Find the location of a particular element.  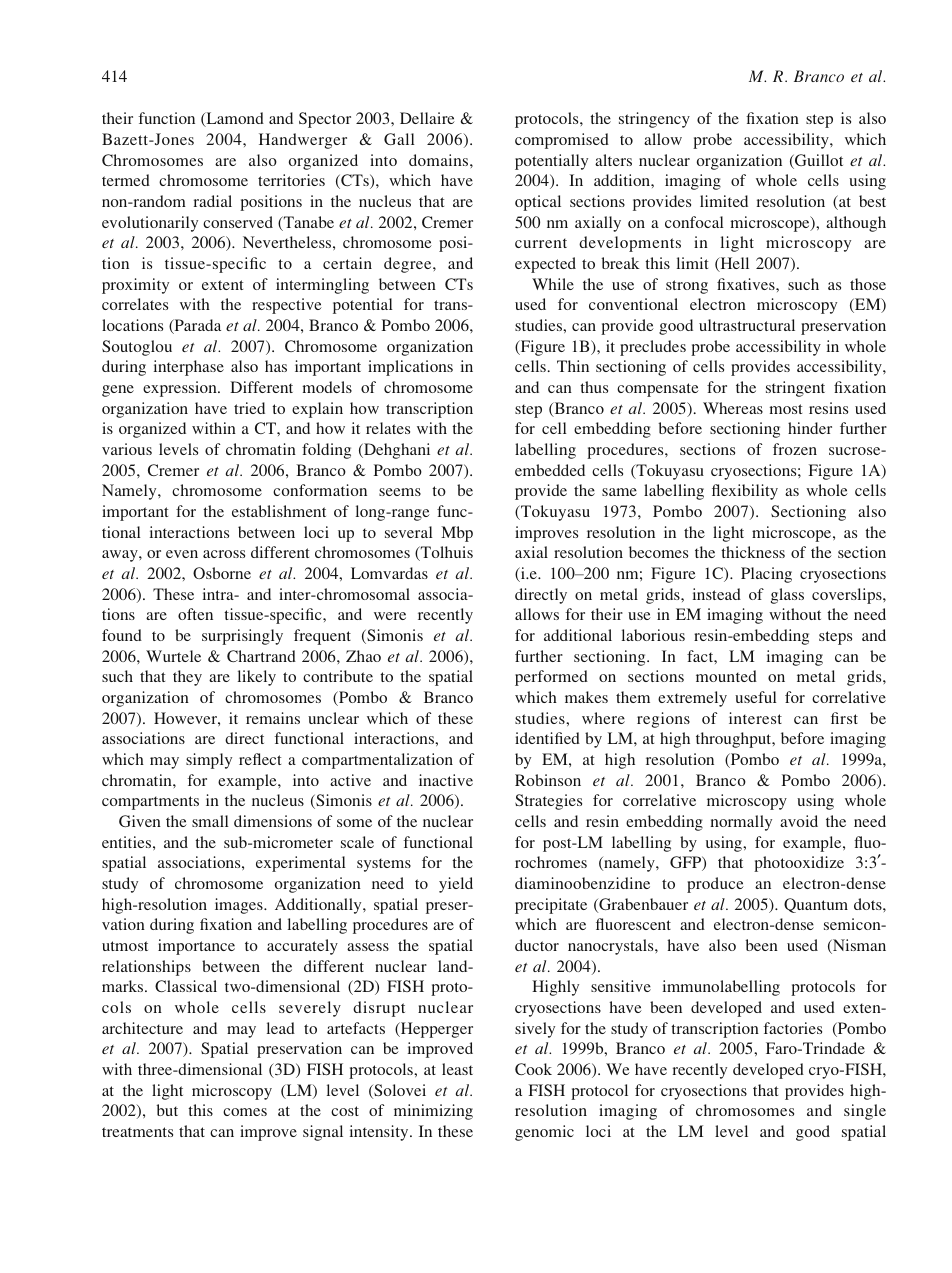

Robinson is located at coordinates (548, 780).
